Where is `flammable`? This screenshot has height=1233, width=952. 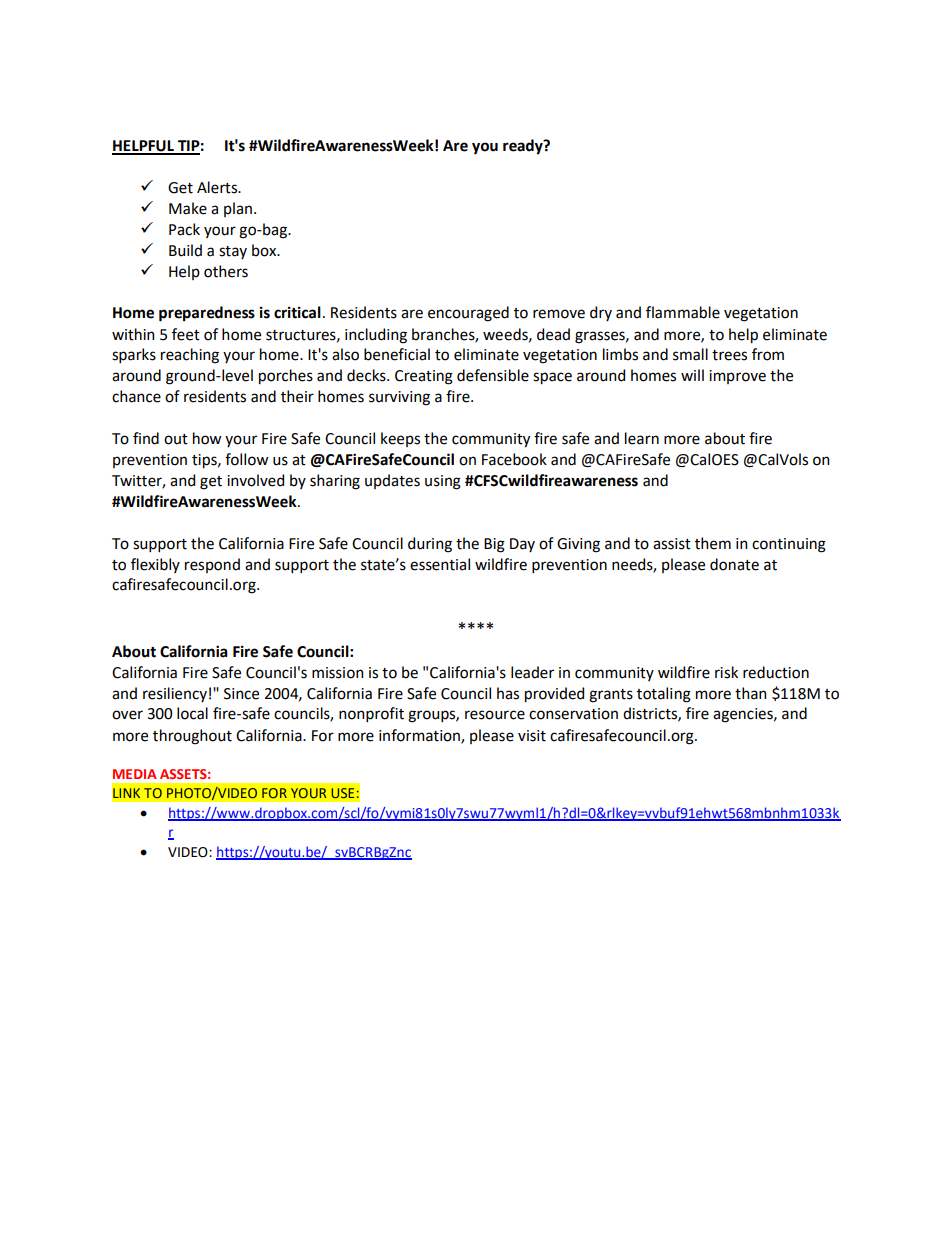
flammable is located at coordinates (683, 312).
